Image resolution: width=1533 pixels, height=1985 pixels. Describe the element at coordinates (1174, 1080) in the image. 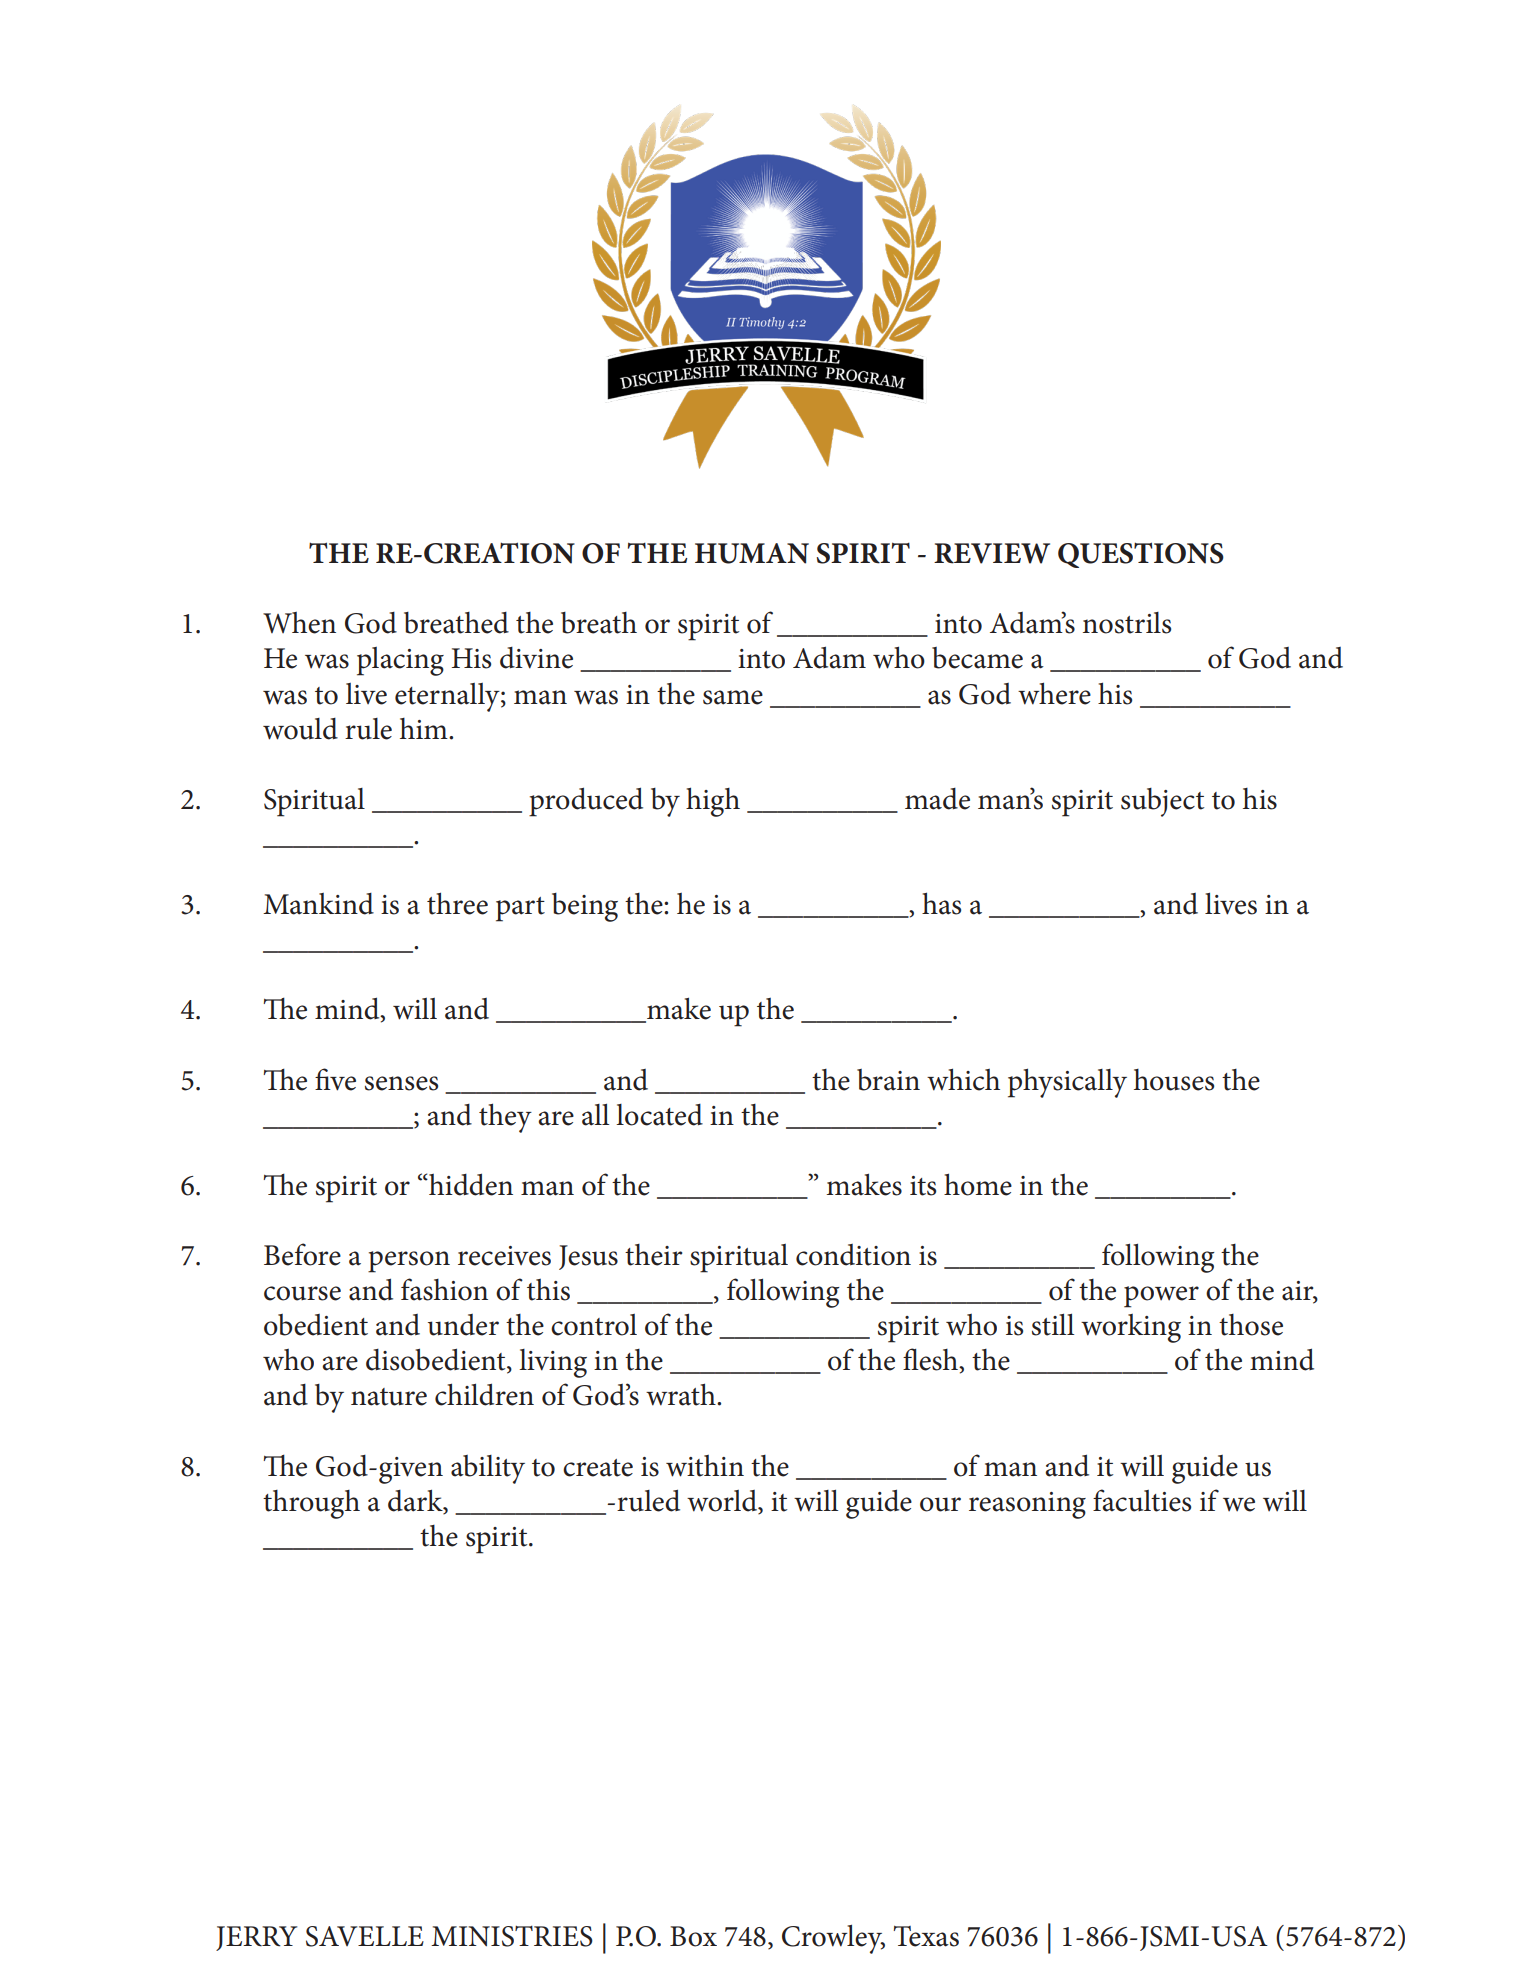

I see `houses` at that location.
